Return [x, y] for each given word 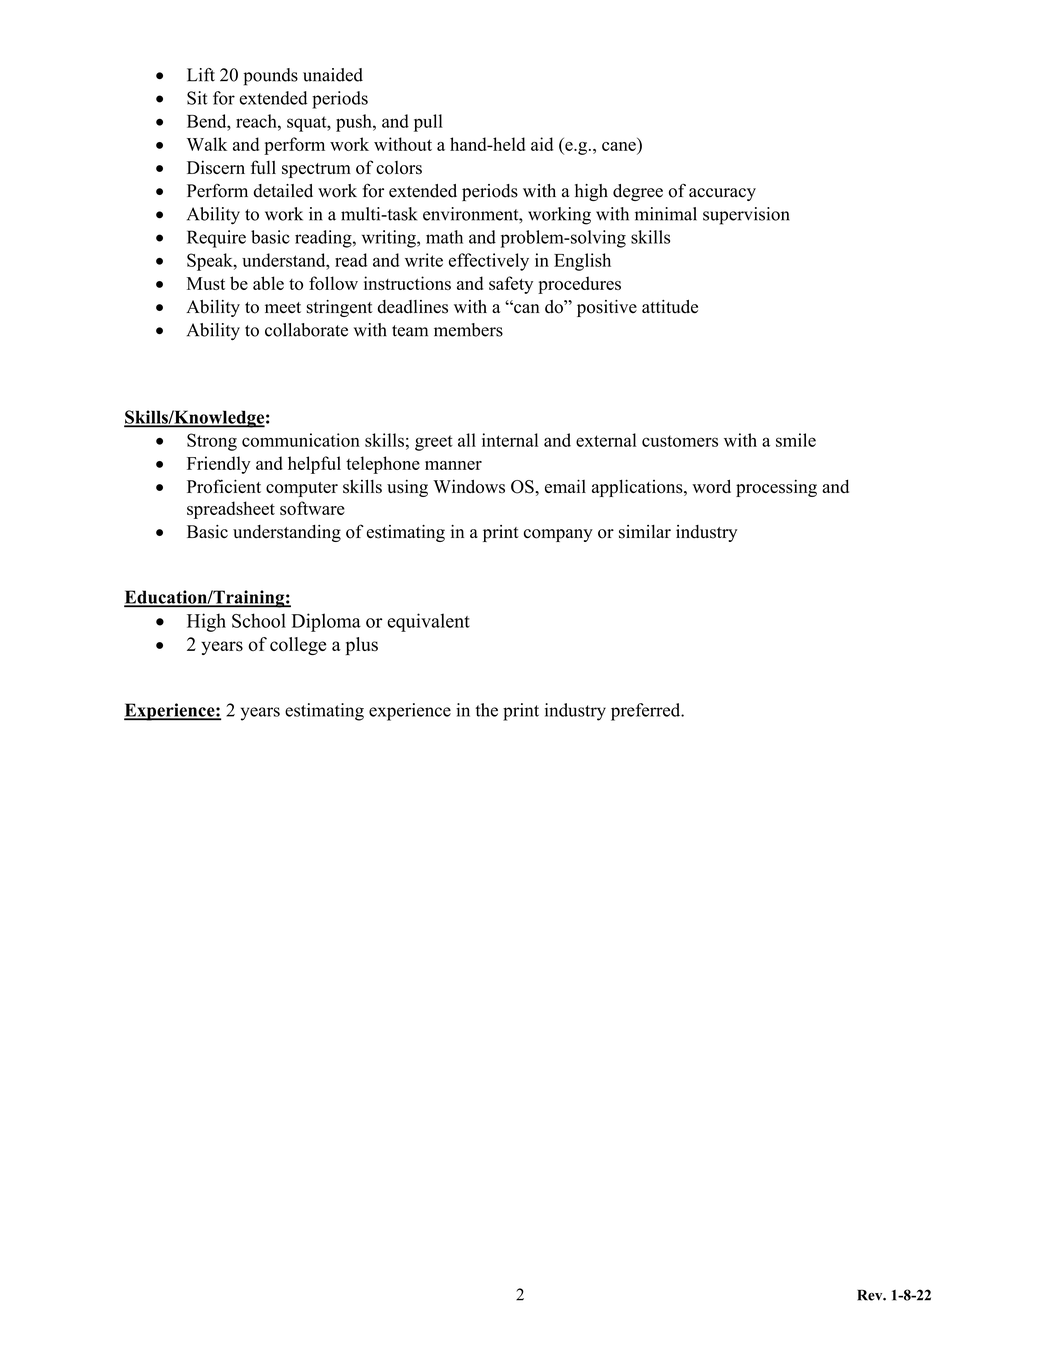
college [298, 646]
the [486, 710]
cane [619, 146]
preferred [647, 712]
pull [428, 123]
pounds [270, 77]
